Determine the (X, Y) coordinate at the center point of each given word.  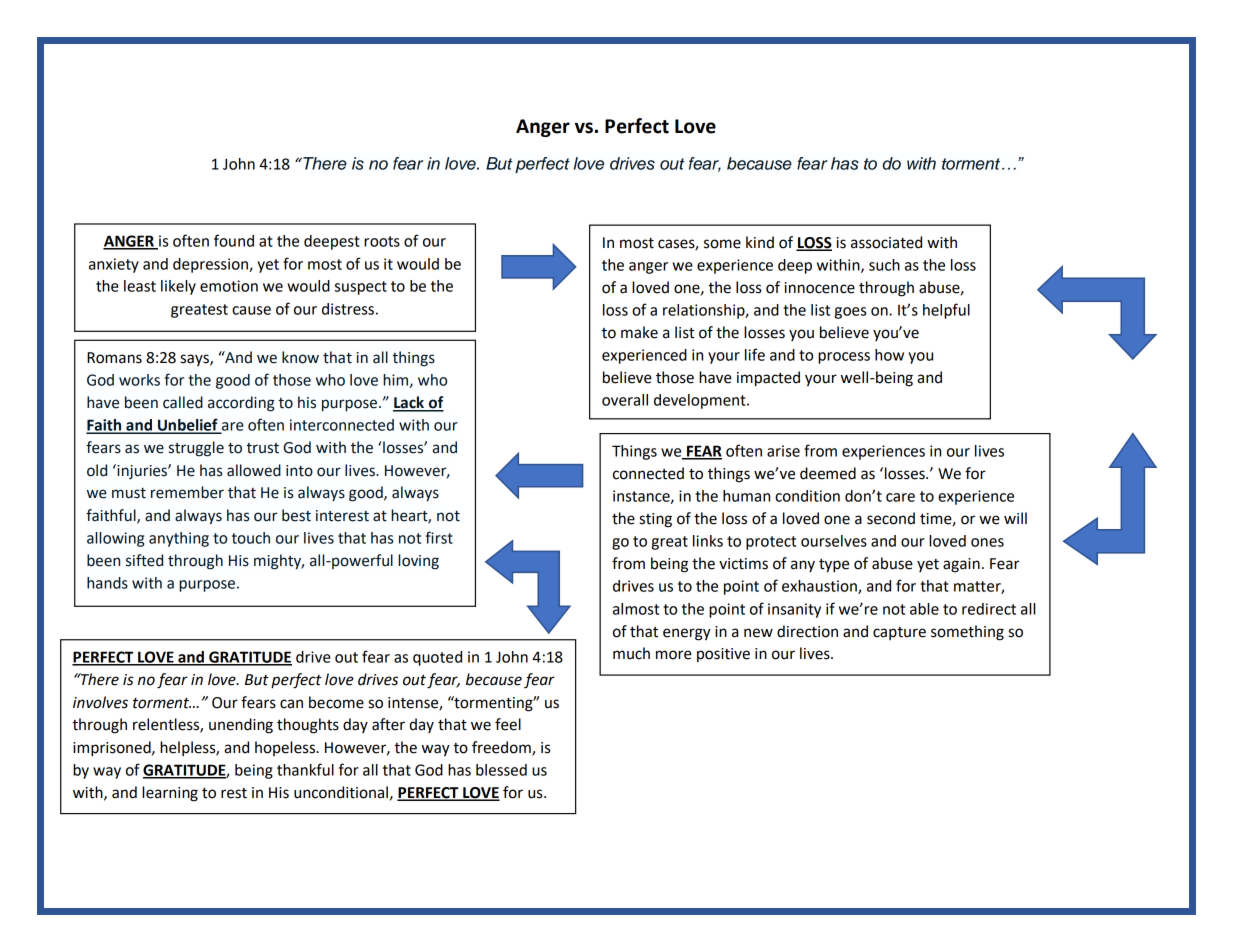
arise (783, 451)
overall (625, 400)
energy (687, 634)
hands (107, 583)
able (924, 609)
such (884, 265)
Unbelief (188, 425)
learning (170, 794)
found (234, 240)
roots (382, 241)
